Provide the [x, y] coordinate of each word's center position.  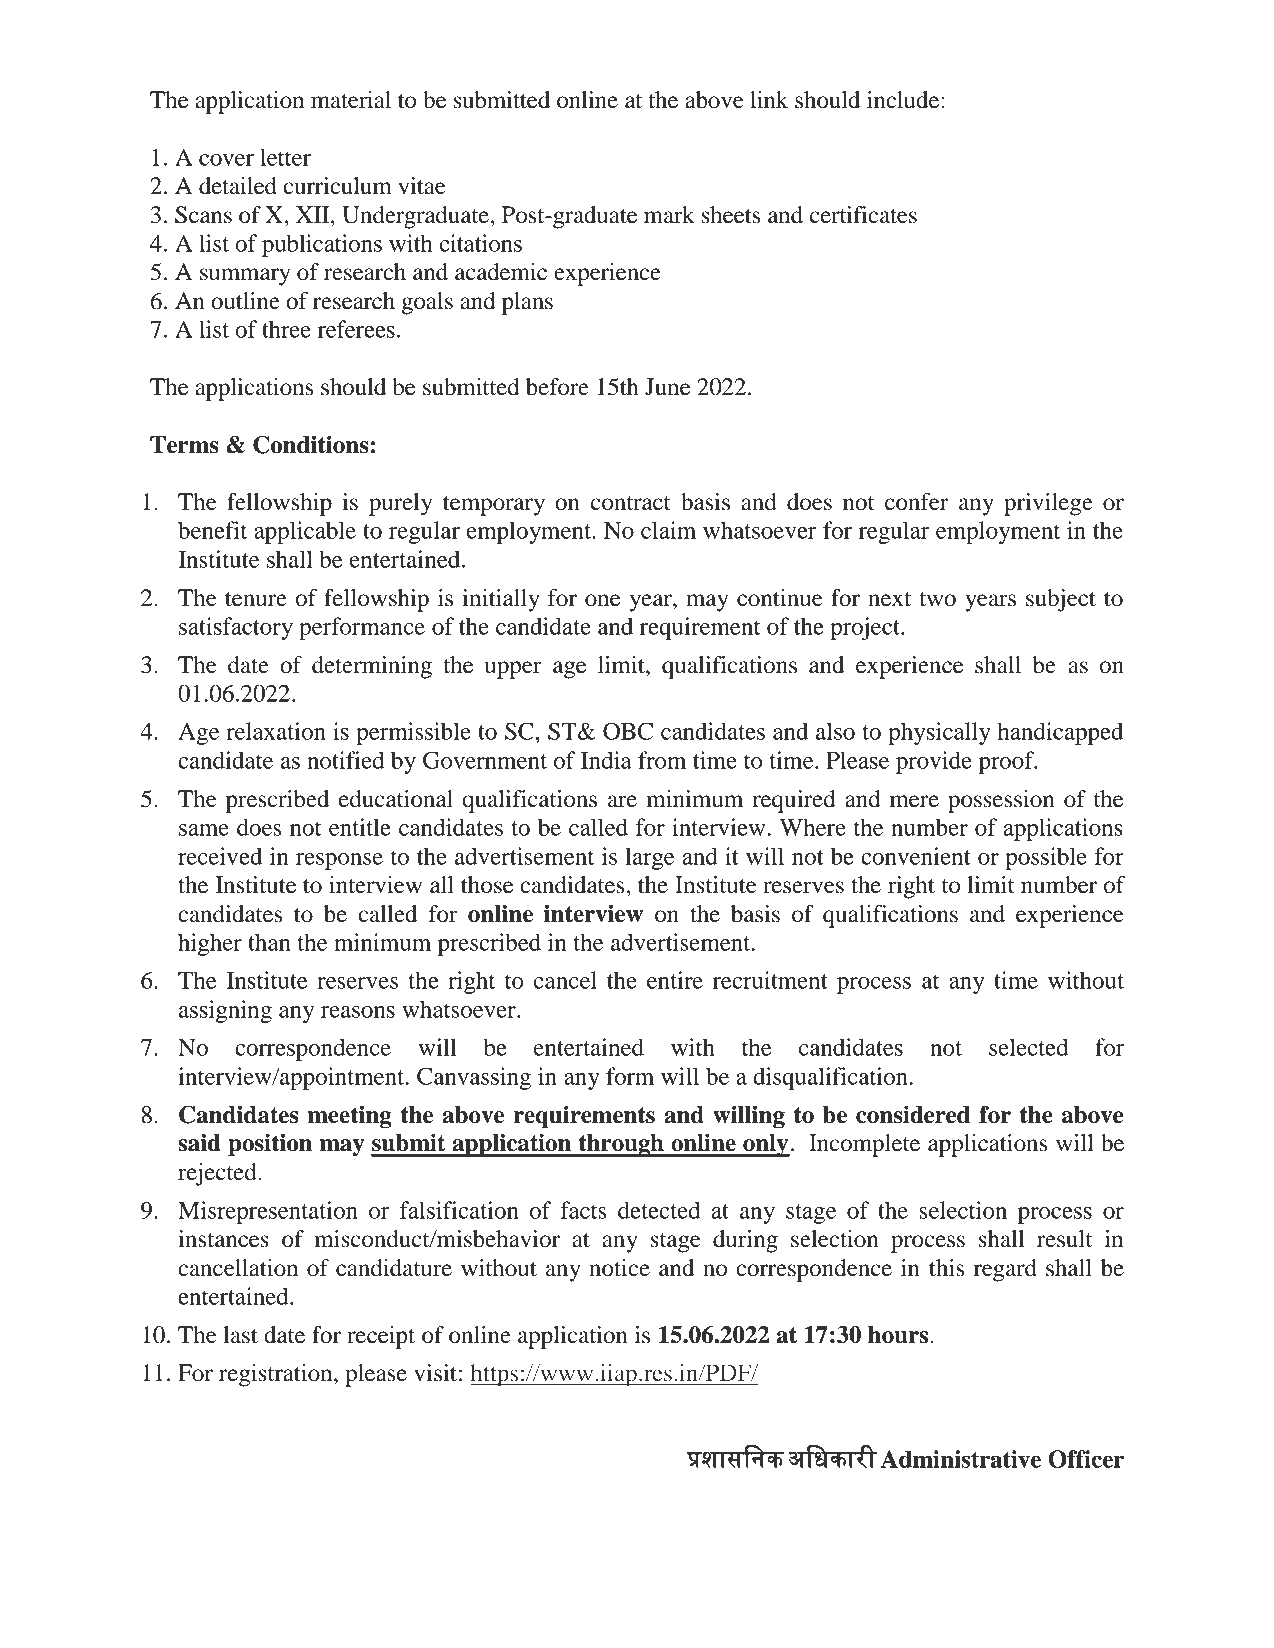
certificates [863, 215]
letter [285, 157]
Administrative [961, 1459]
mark [669, 215]
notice [619, 1268]
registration [277, 1375]
